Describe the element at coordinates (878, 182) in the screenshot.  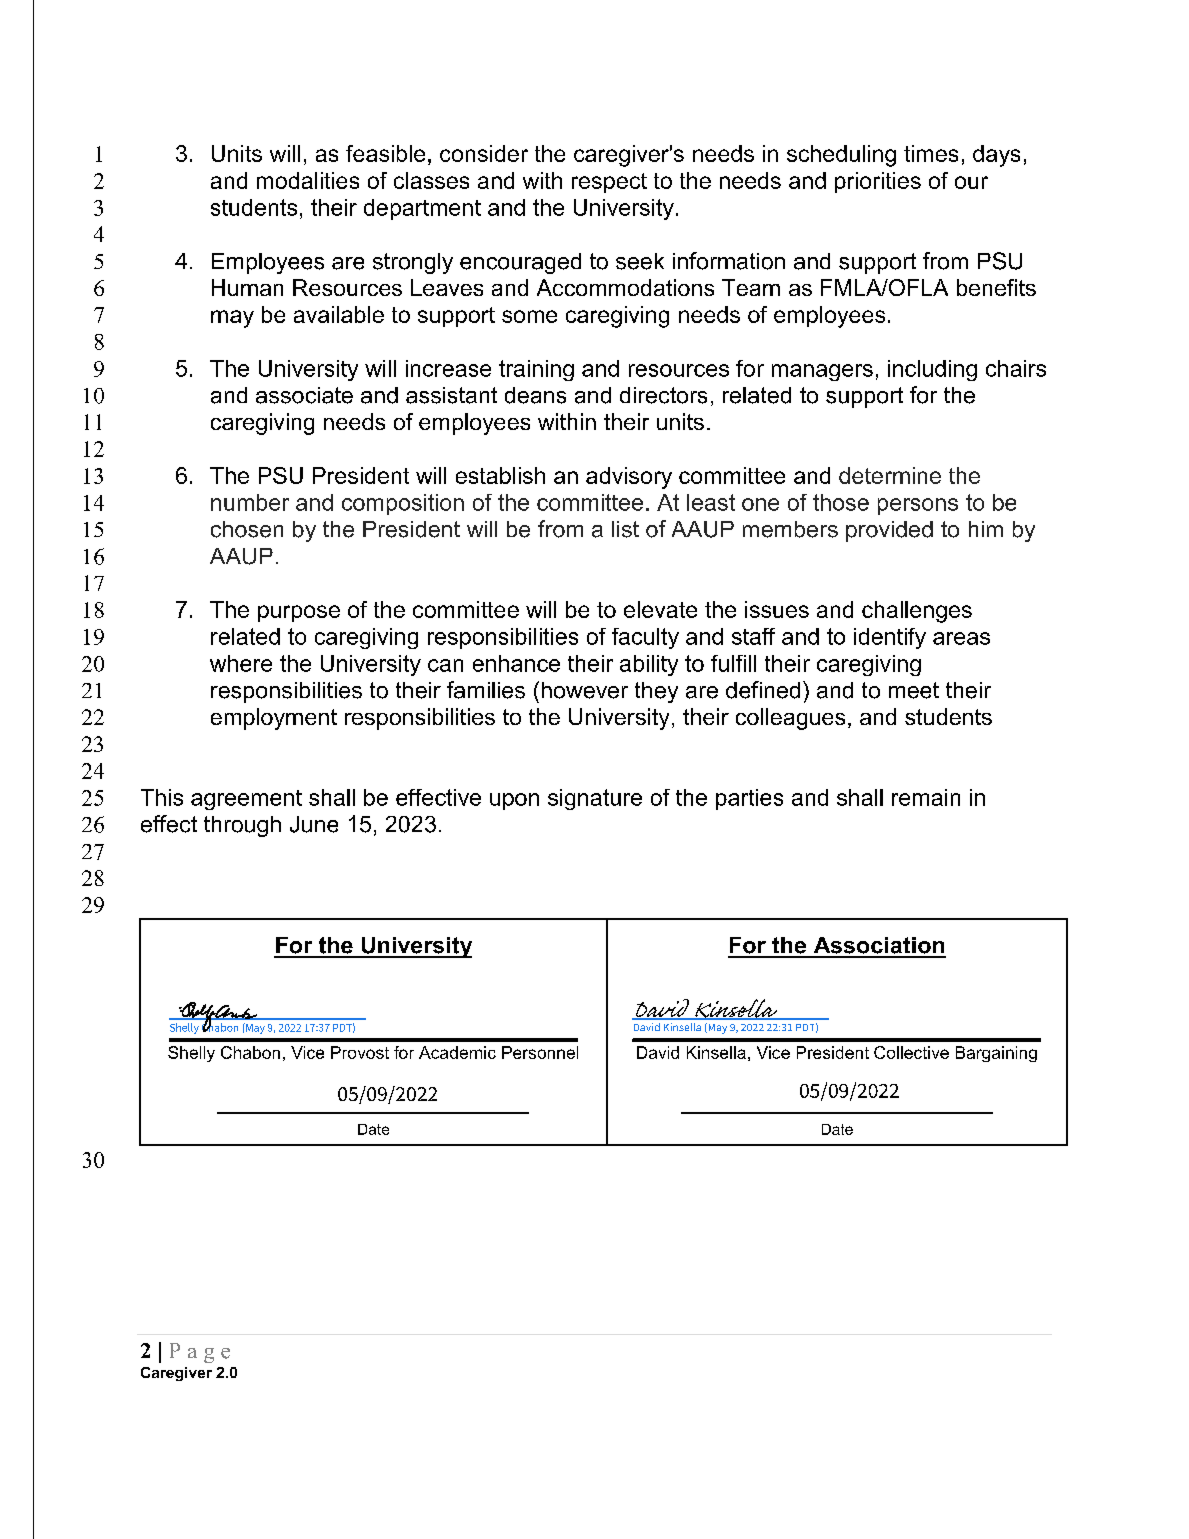
I see `priorities` at that location.
